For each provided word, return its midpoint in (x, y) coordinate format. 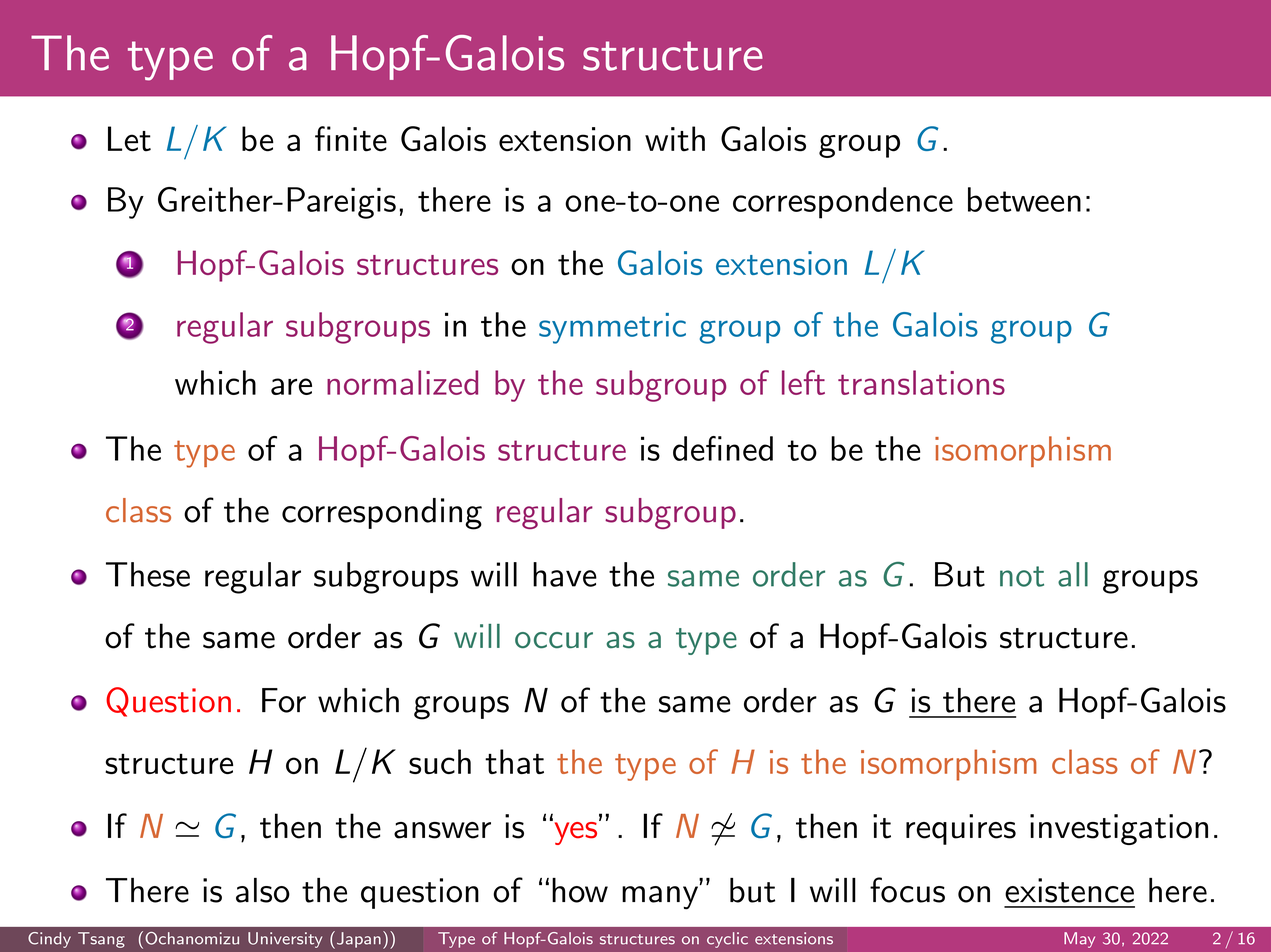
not (1022, 576)
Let (129, 139)
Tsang (101, 940)
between (1024, 199)
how (580, 890)
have (565, 574)
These (148, 574)
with (675, 139)
